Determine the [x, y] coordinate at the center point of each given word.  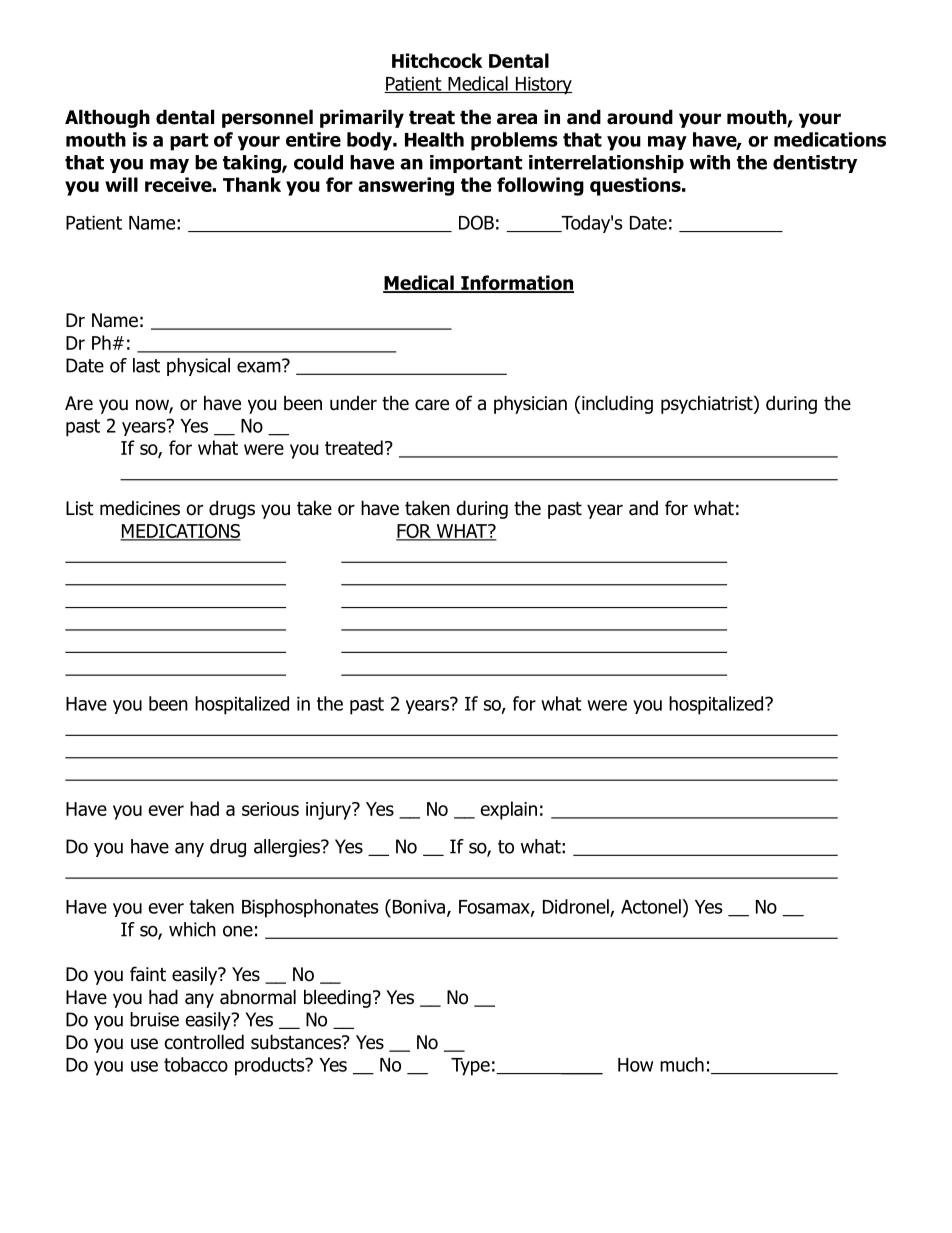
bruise [154, 1019]
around [640, 117]
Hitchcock [437, 60]
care [432, 405]
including [617, 404]
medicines [140, 508]
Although [107, 118]
